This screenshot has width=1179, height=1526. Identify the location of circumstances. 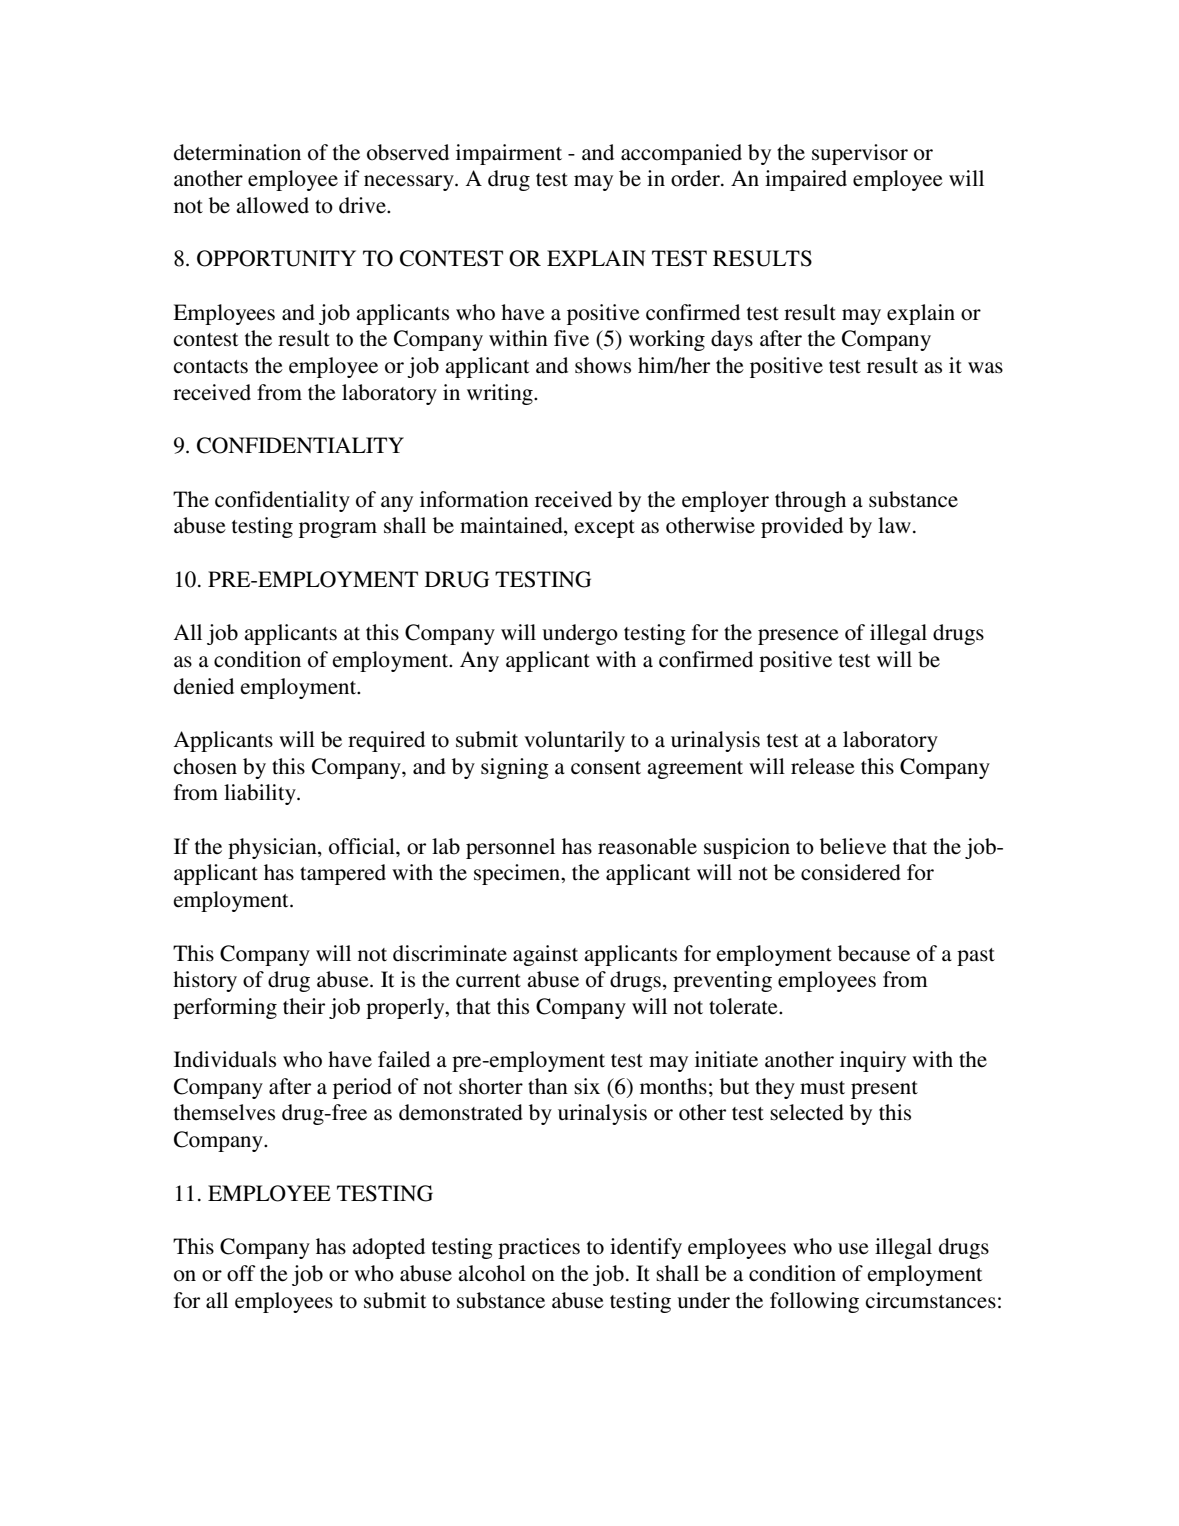
(931, 1300).
